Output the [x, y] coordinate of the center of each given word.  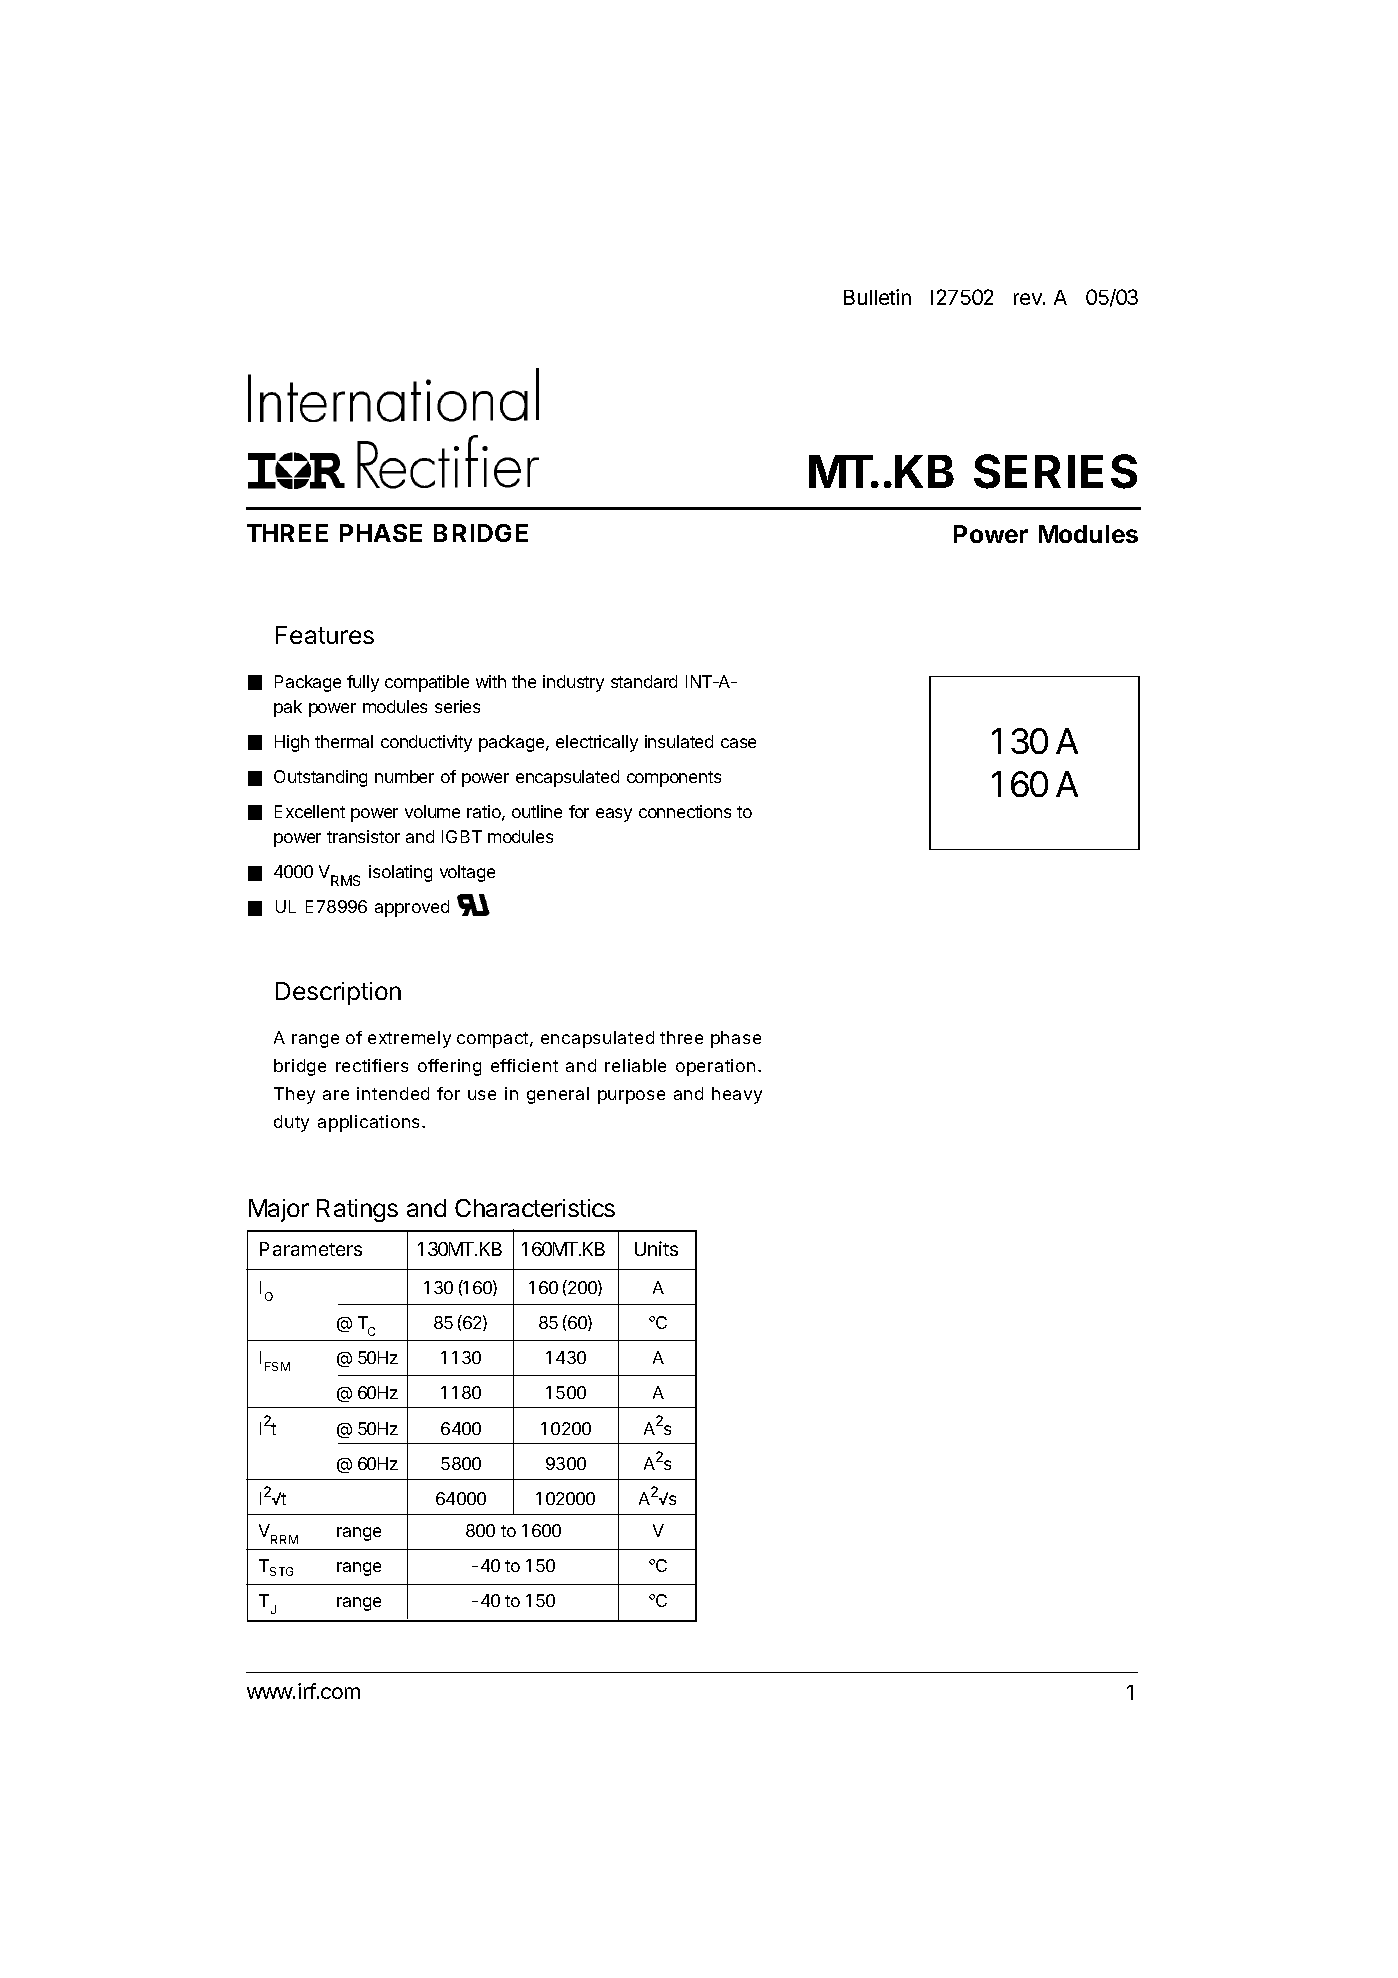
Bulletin [877, 297]
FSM [277, 1366]
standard [644, 681]
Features [325, 635]
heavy [737, 1095]
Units [656, 1248]
